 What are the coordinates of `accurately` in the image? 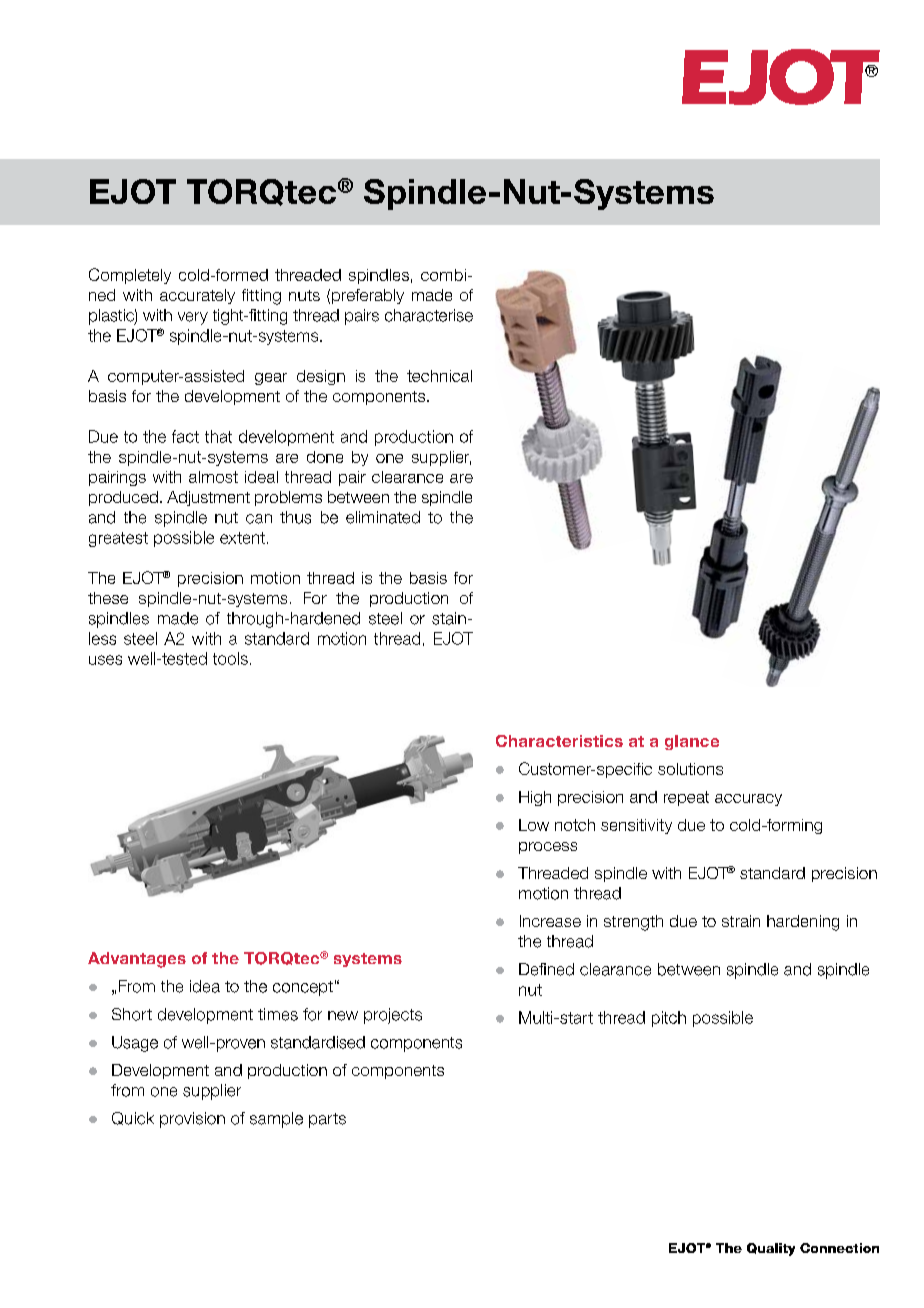 It's located at (197, 296).
